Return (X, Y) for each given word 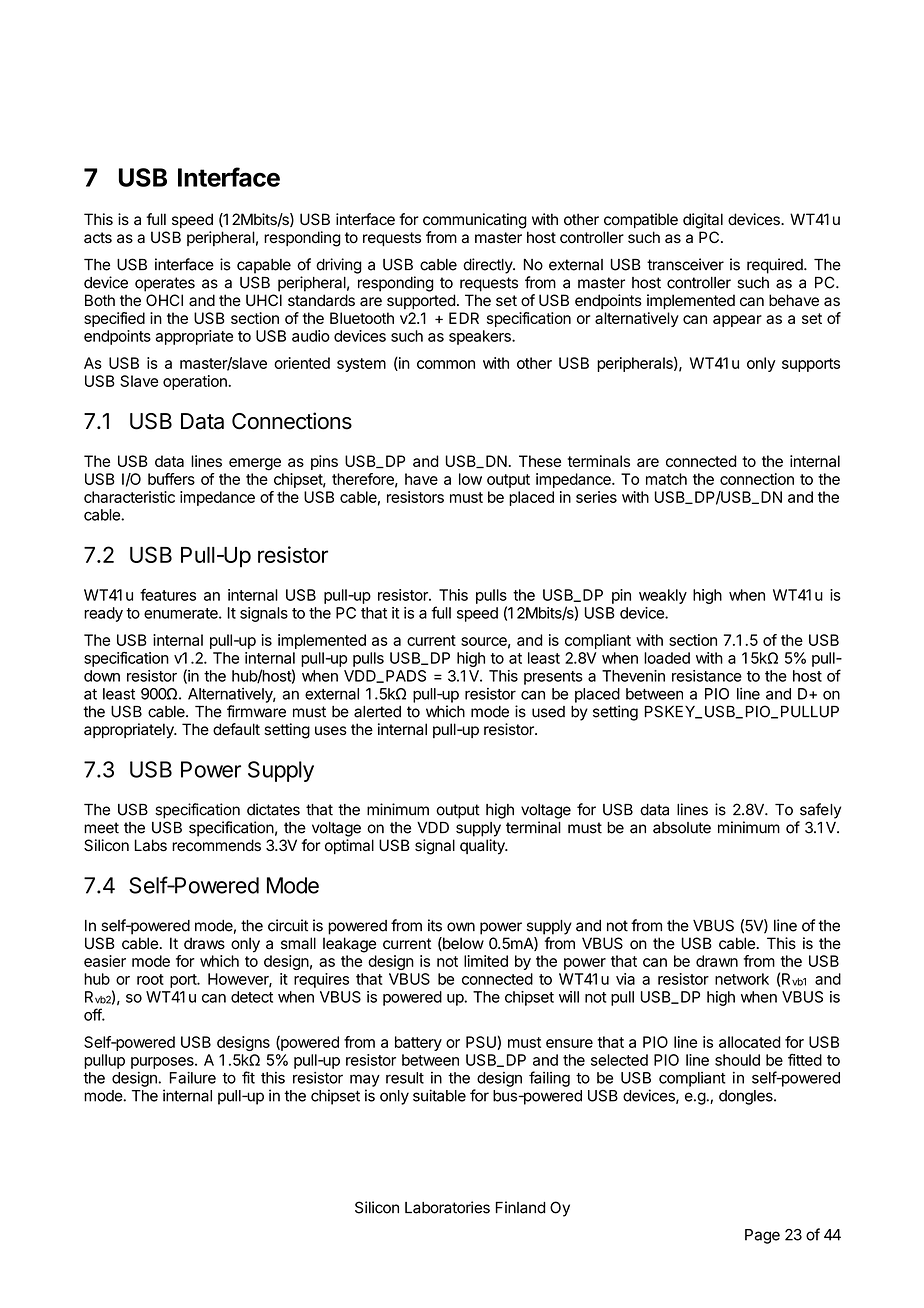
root (150, 979)
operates (165, 284)
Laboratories (447, 1207)
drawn (717, 961)
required (776, 266)
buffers (171, 479)
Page (762, 1236)
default (236, 729)
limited (486, 961)
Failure (193, 1077)
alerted (377, 712)
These (540, 461)
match (666, 479)
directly (488, 266)
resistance (707, 676)
